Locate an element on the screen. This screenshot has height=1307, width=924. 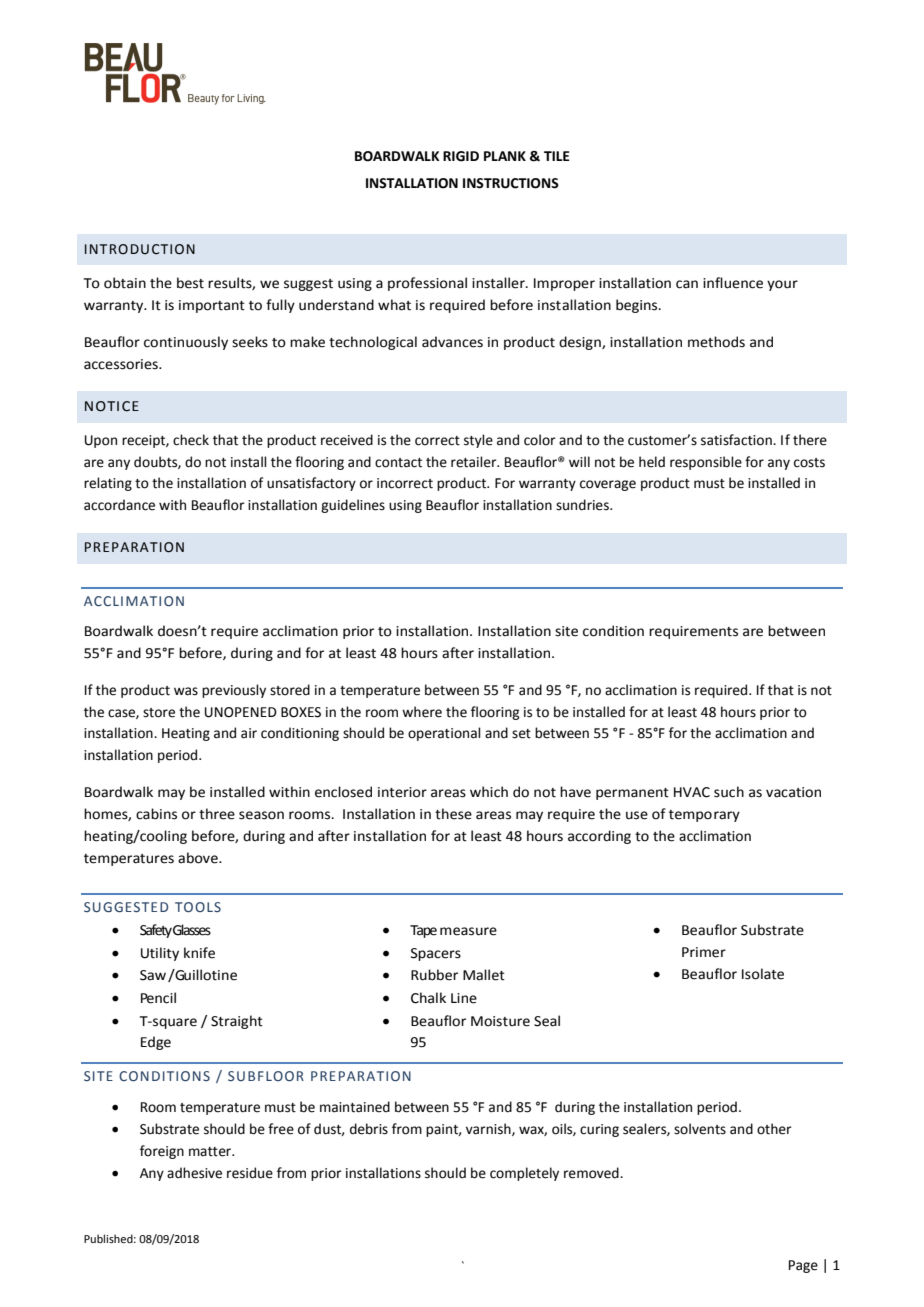
influence is located at coordinates (733, 283).
